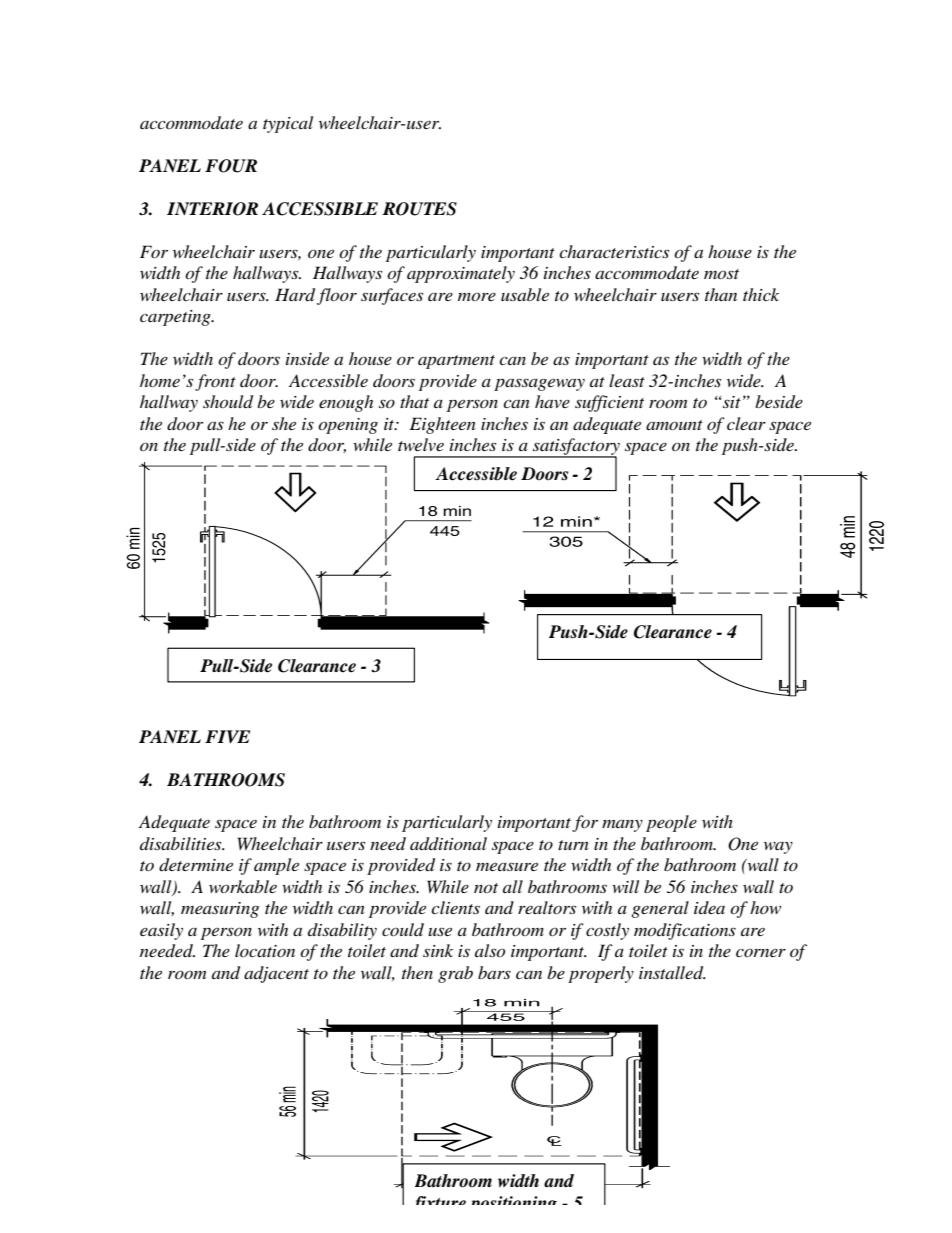 Image resolution: width=952 pixels, height=1233 pixels. Describe the element at coordinates (284, 423) in the image. I see `she` at that location.
